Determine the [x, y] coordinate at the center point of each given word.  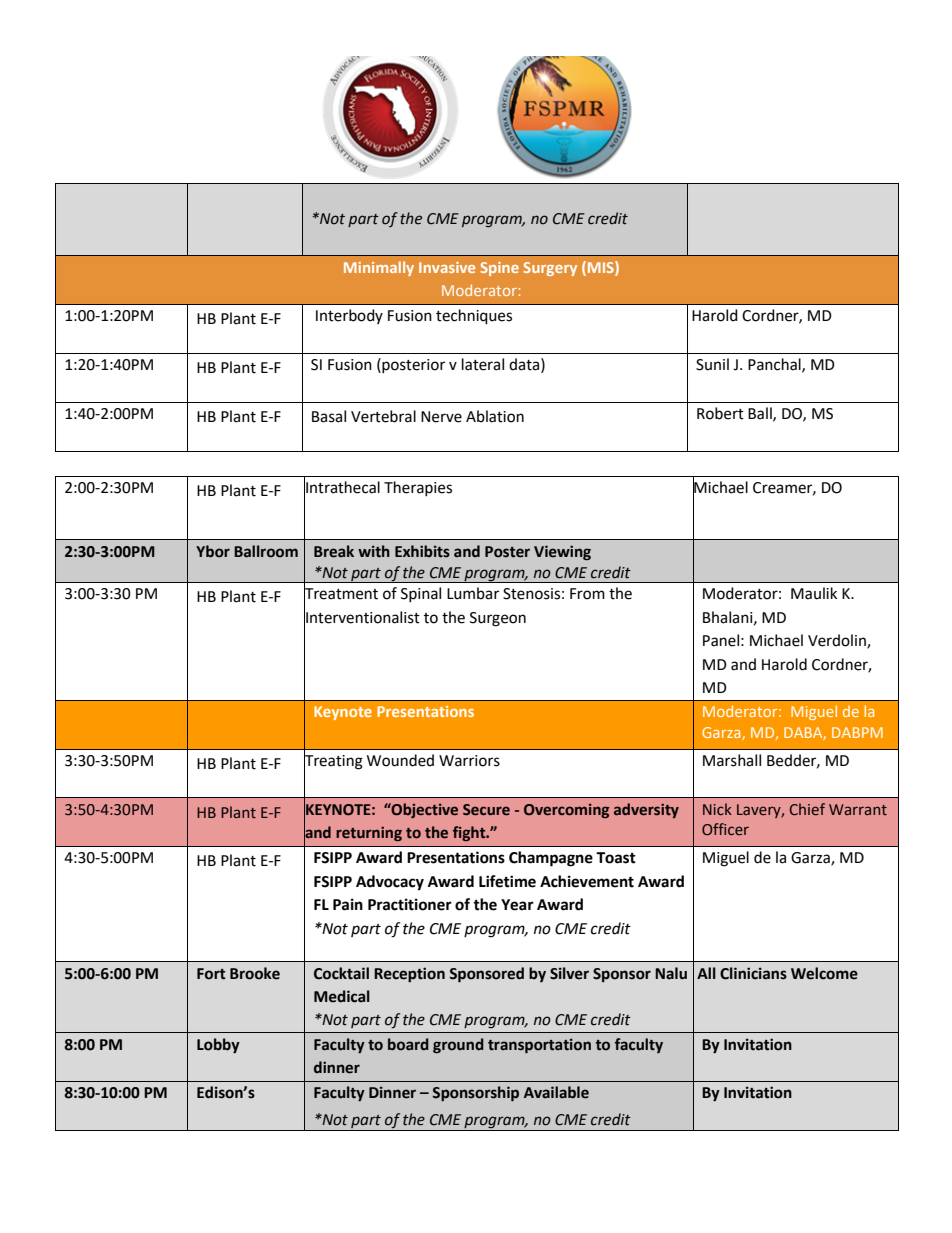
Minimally [379, 268]
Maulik [814, 593]
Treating [333, 761]
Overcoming [566, 811]
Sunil [712, 364]
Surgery [550, 269]
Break [334, 551]
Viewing [562, 552]
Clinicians [753, 973]
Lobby [218, 1046]
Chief [807, 809]
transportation [539, 1045]
